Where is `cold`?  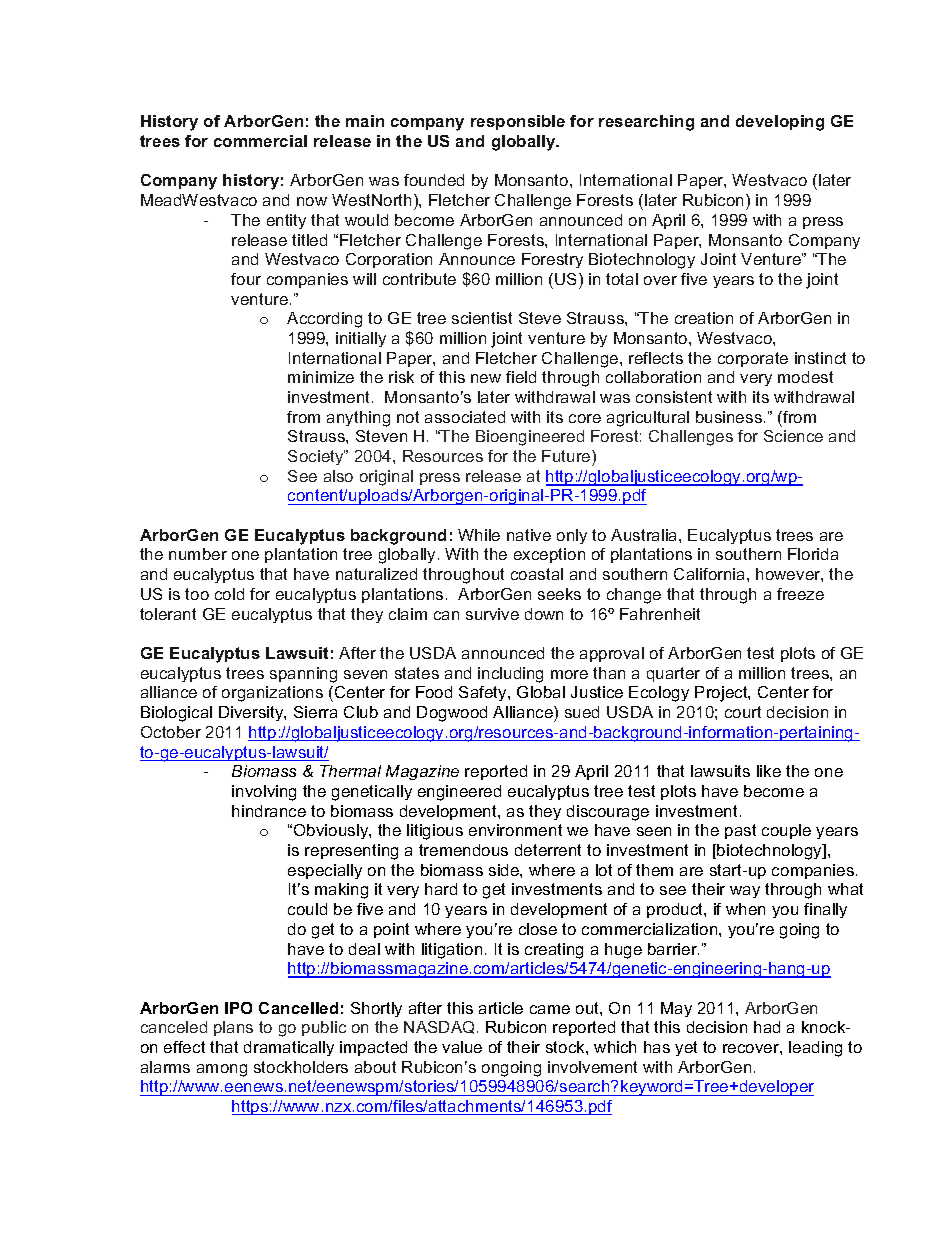 cold is located at coordinates (229, 594).
